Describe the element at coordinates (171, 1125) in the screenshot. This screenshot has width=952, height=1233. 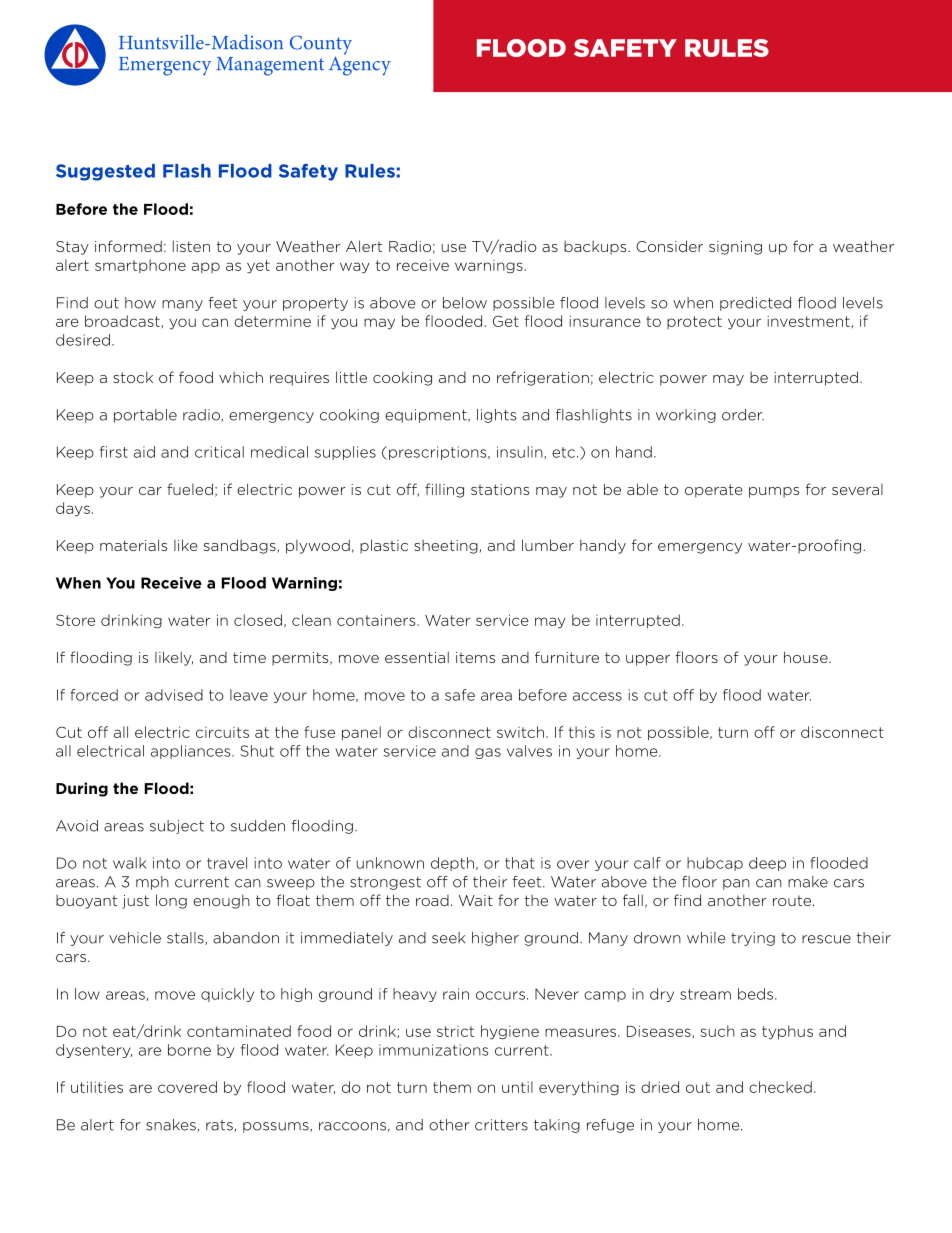
I see `snakes` at that location.
